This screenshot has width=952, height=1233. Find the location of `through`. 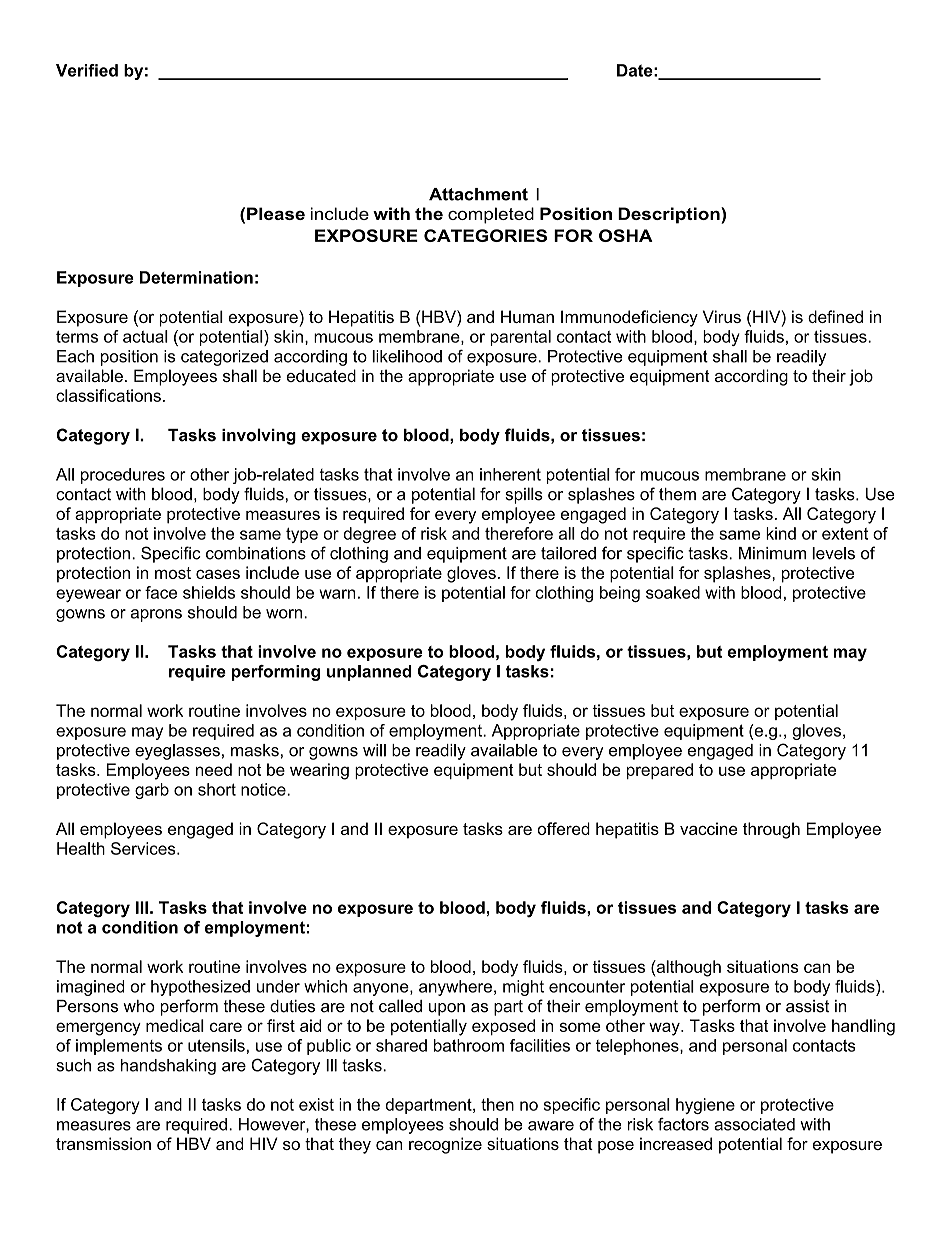

through is located at coordinates (771, 830).
